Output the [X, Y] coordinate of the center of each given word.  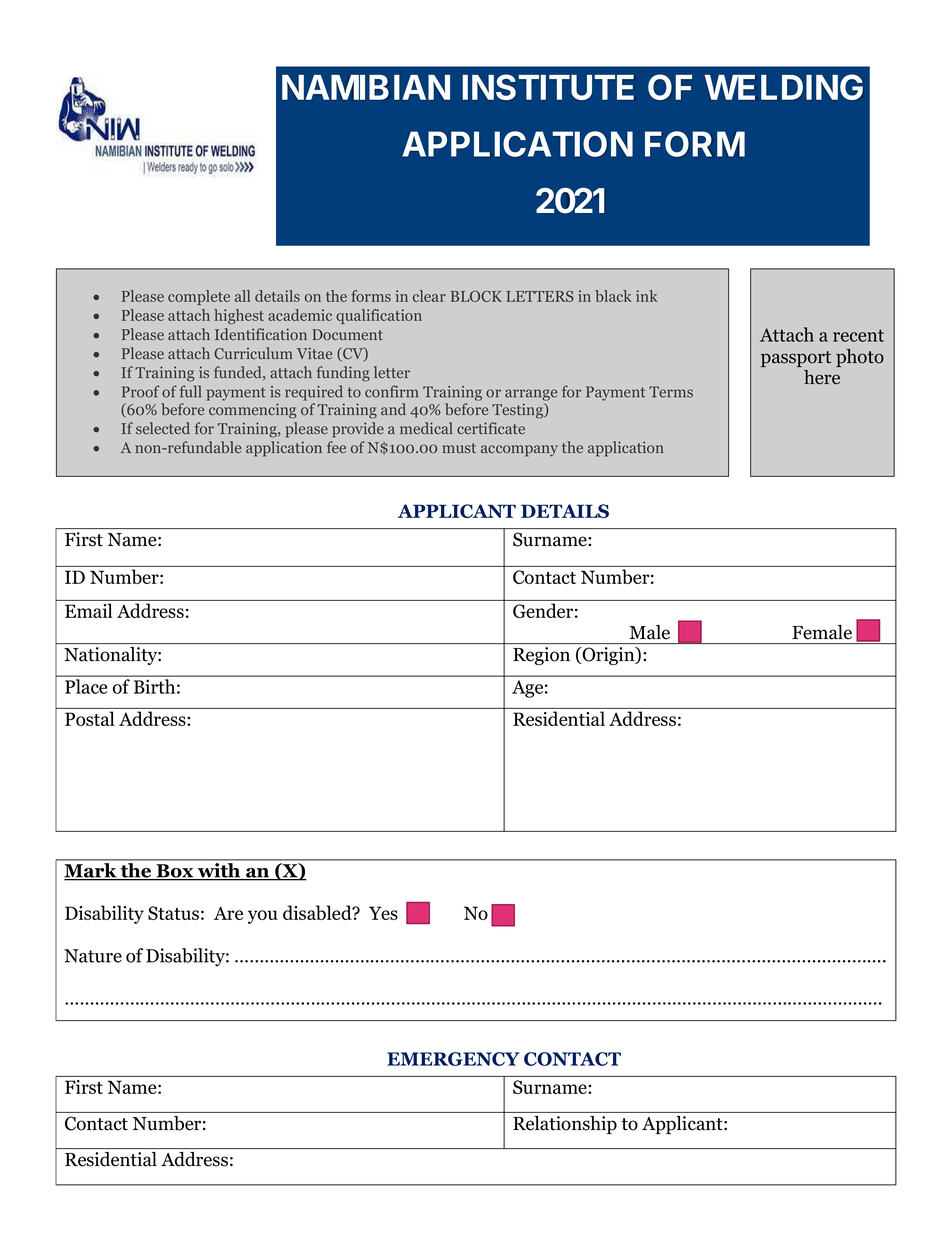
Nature [93, 956]
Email [88, 610]
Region [541, 656]
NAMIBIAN [366, 87]
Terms [671, 392]
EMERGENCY [453, 1059]
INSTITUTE [548, 87]
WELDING [783, 87]
